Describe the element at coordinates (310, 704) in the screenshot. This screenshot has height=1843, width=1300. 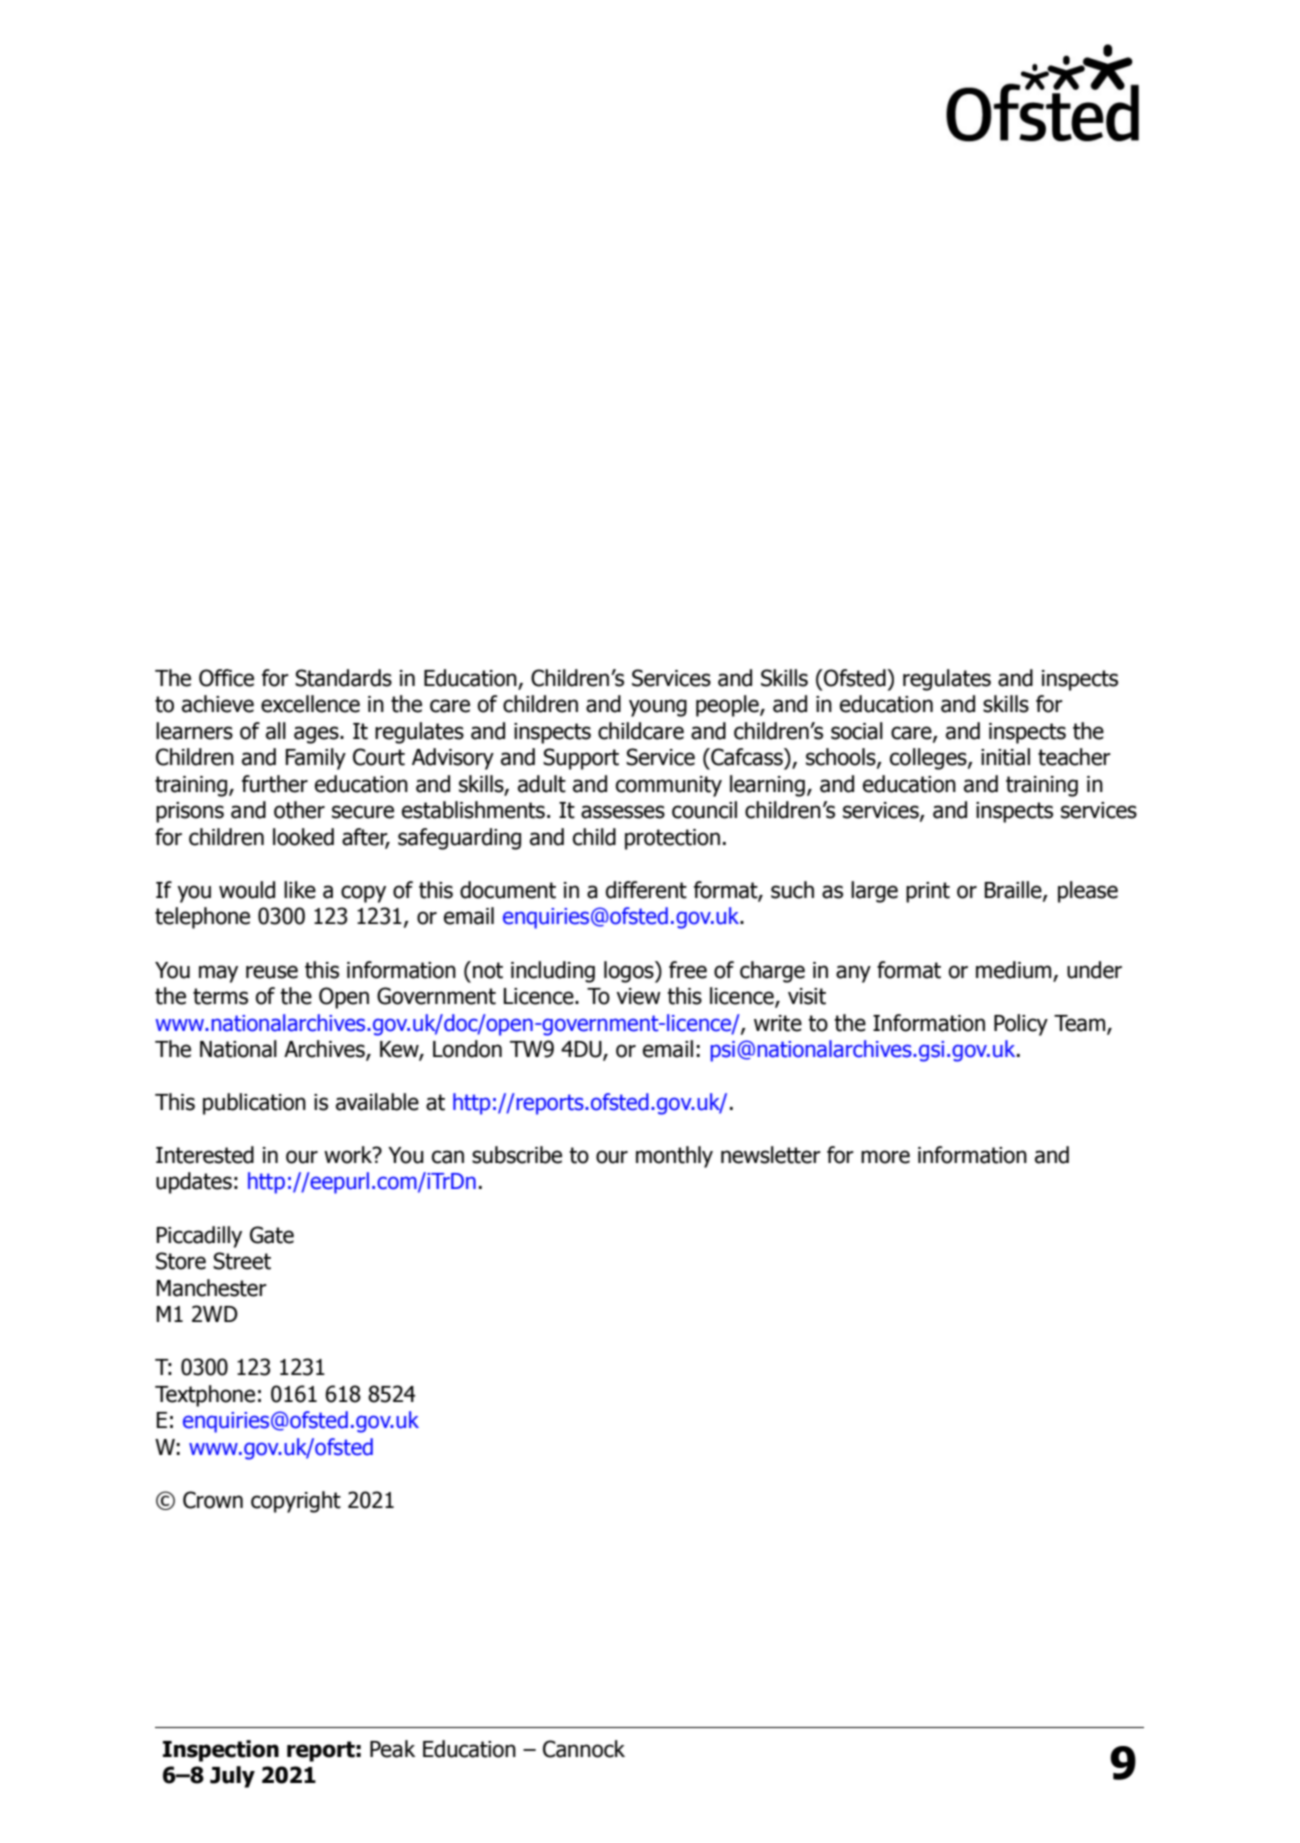
I see `excellence` at that location.
